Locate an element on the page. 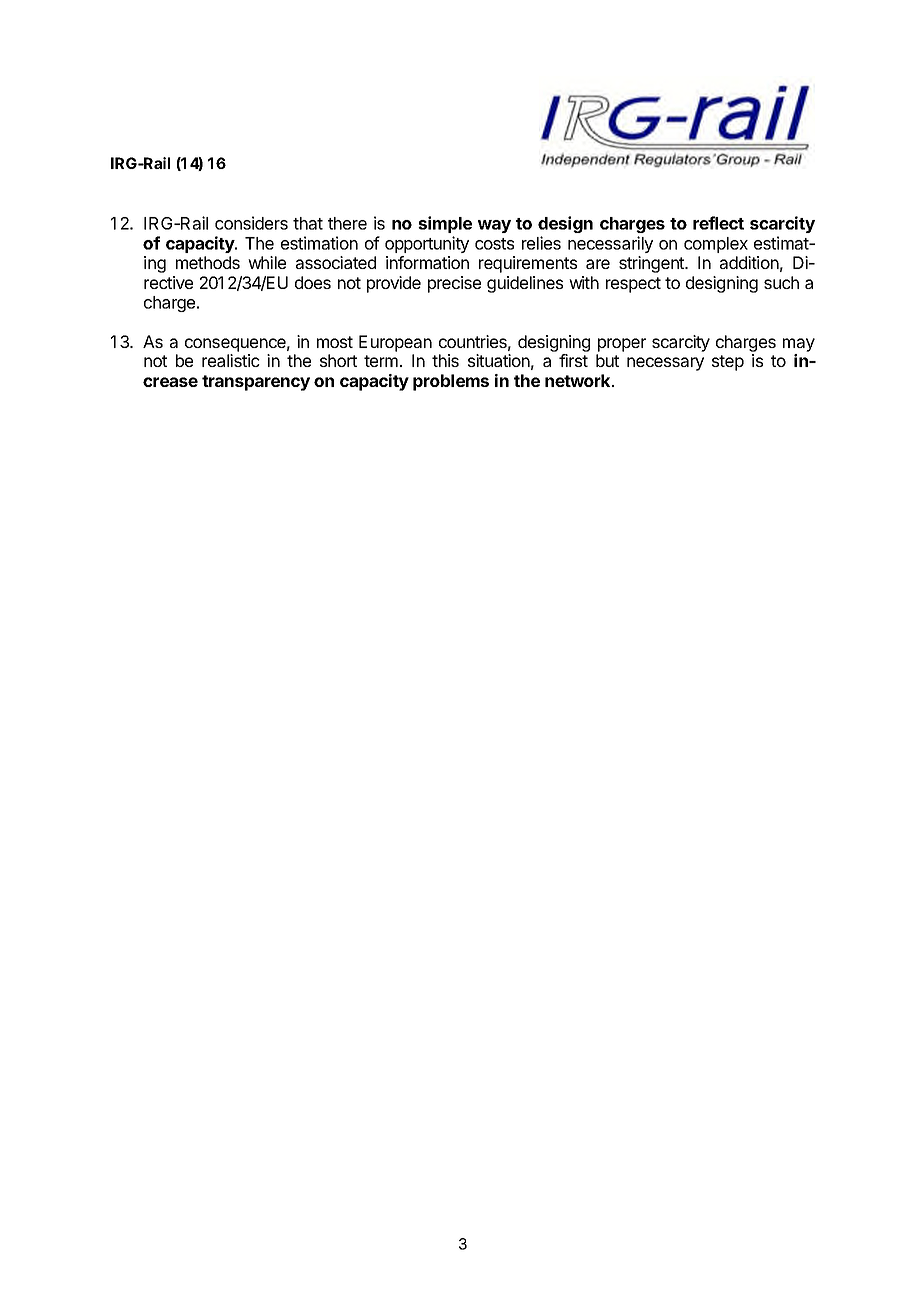 This page has height=1308, width=924. short is located at coordinates (338, 360).
